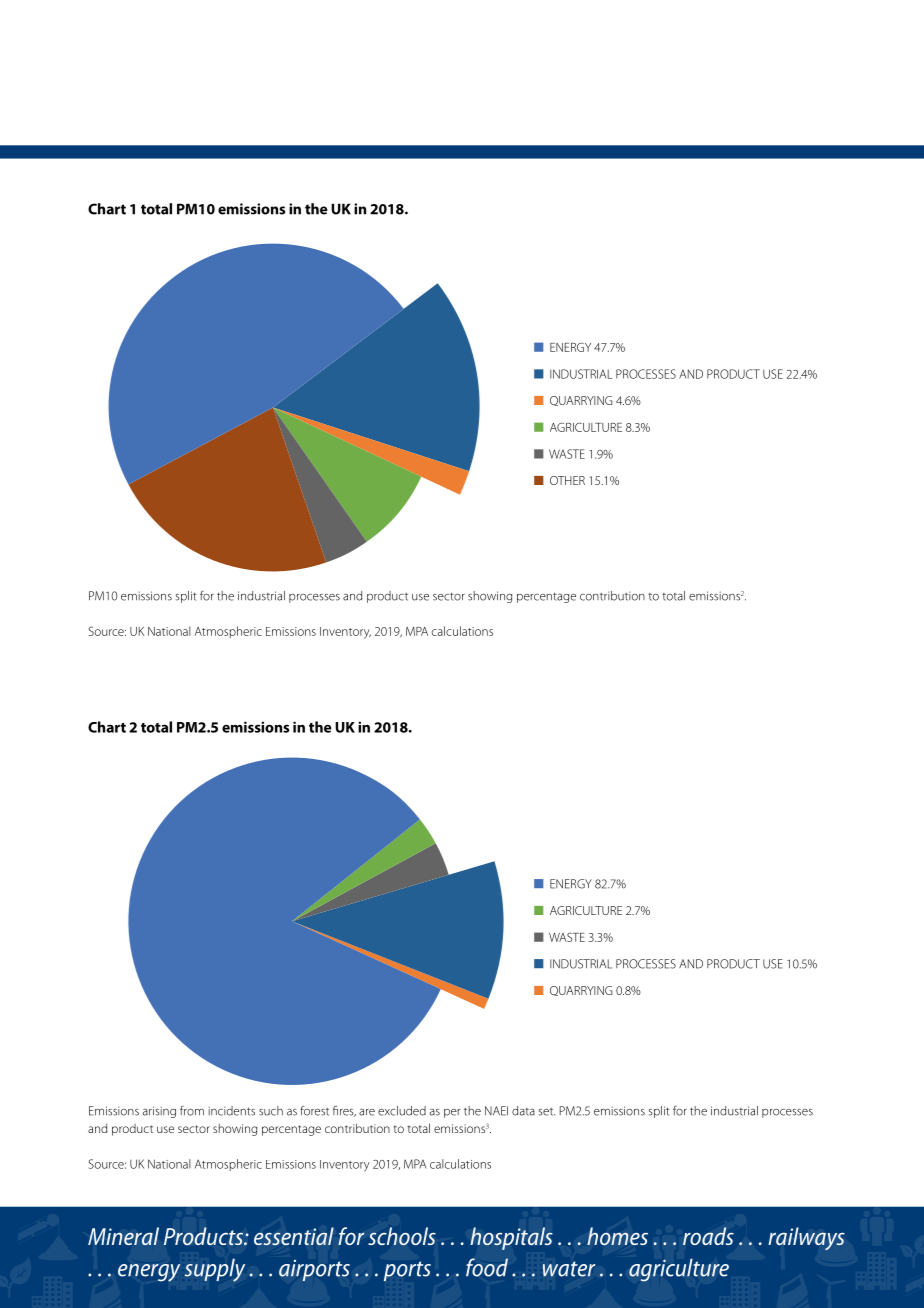 The width and height of the screenshot is (924, 1308). I want to click on set, so click(547, 1112).
